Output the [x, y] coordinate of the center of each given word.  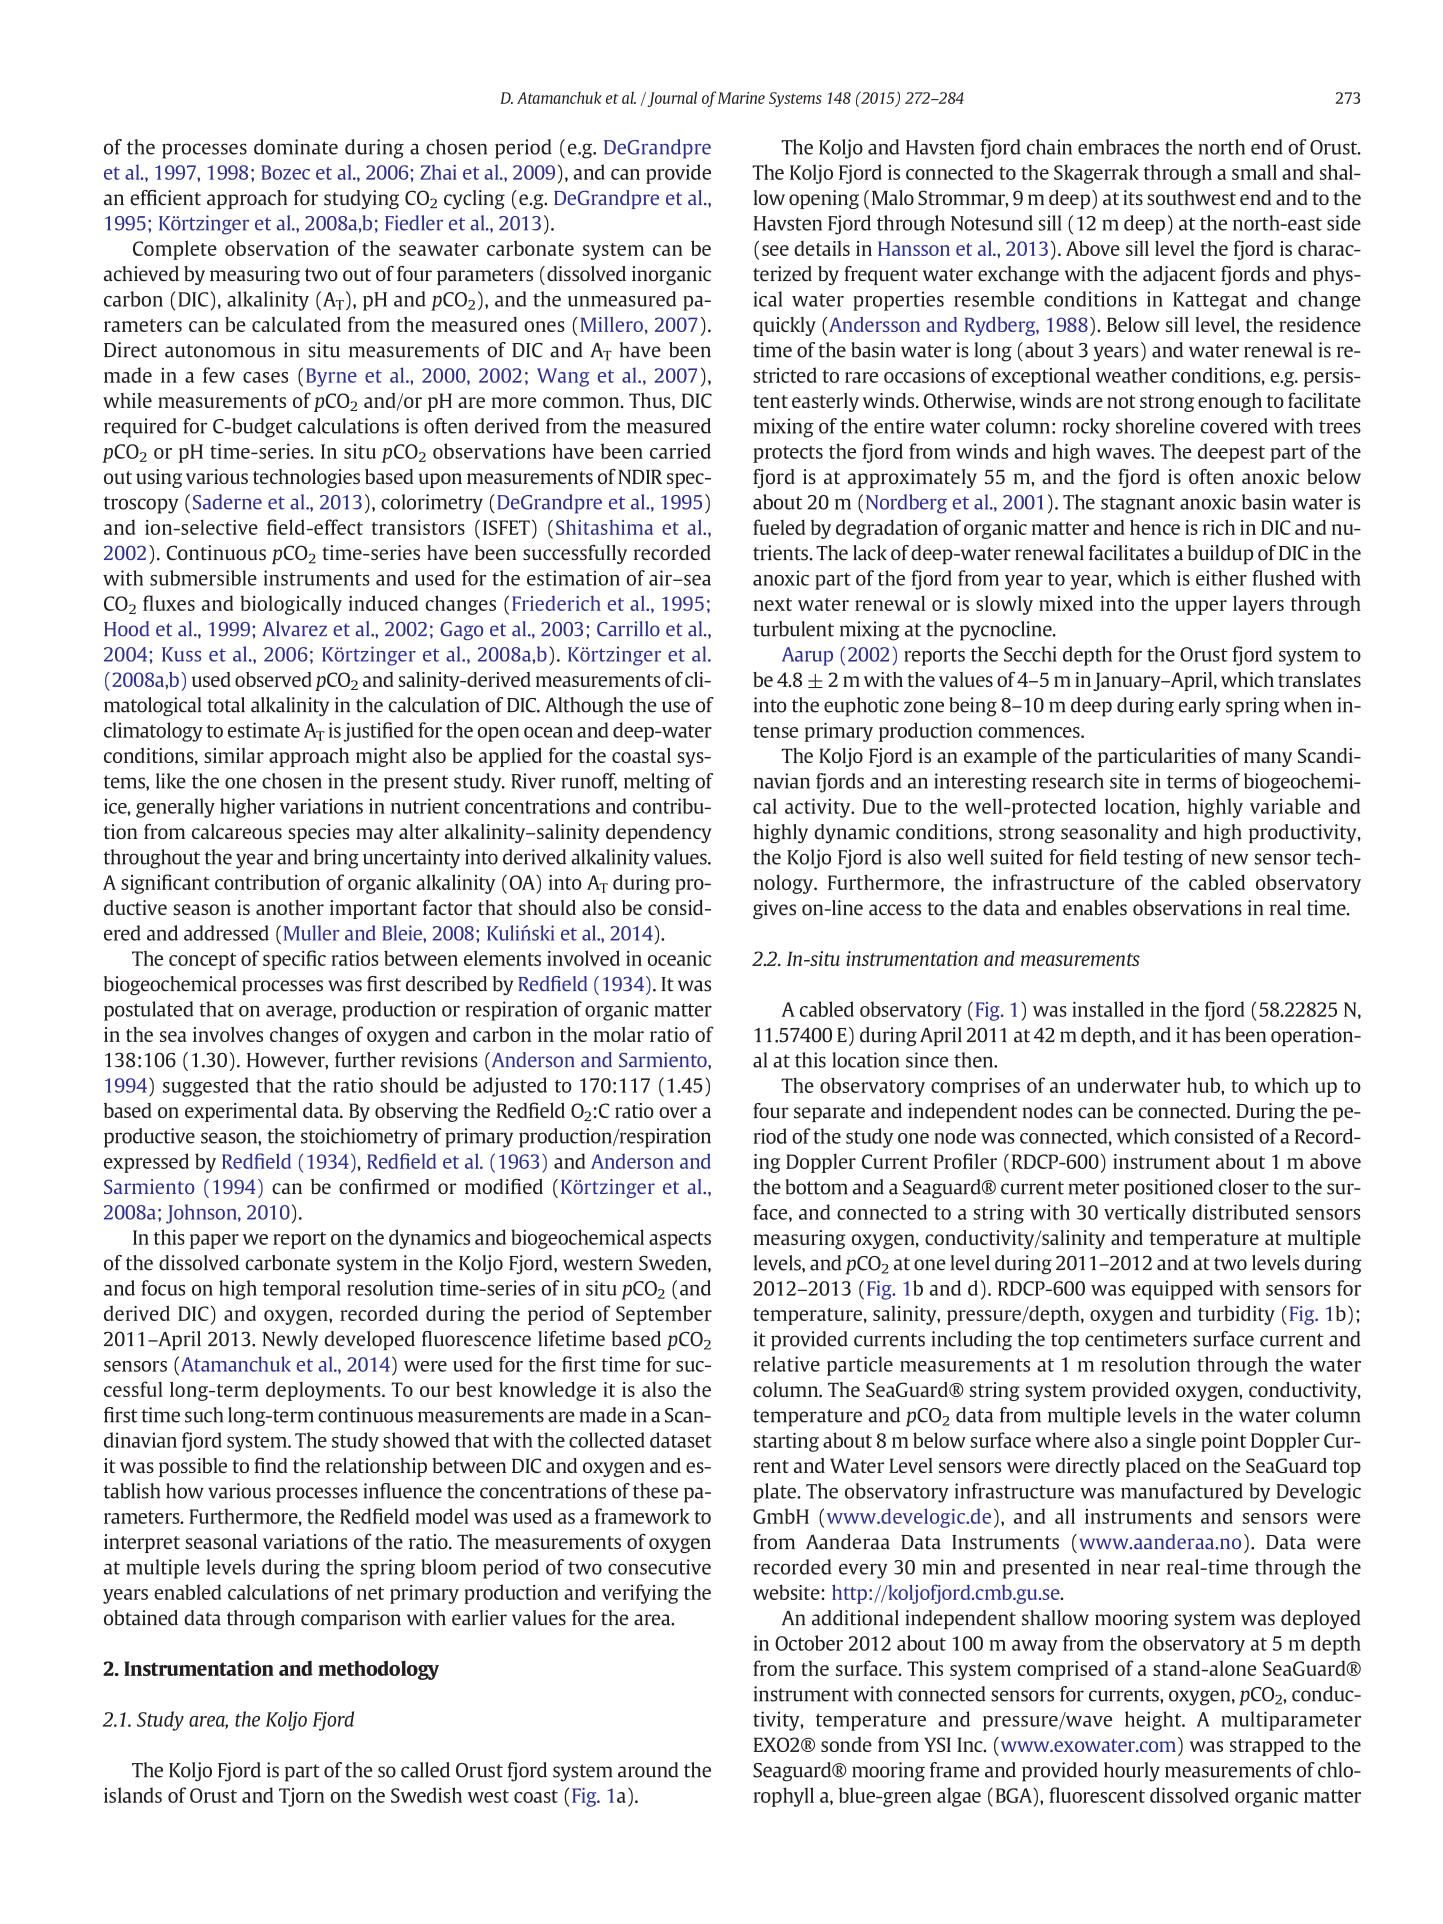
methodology [378, 1670]
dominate [296, 147]
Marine [741, 98]
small [1254, 172]
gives [774, 909]
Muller [312, 933]
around [648, 1770]
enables [1095, 908]
